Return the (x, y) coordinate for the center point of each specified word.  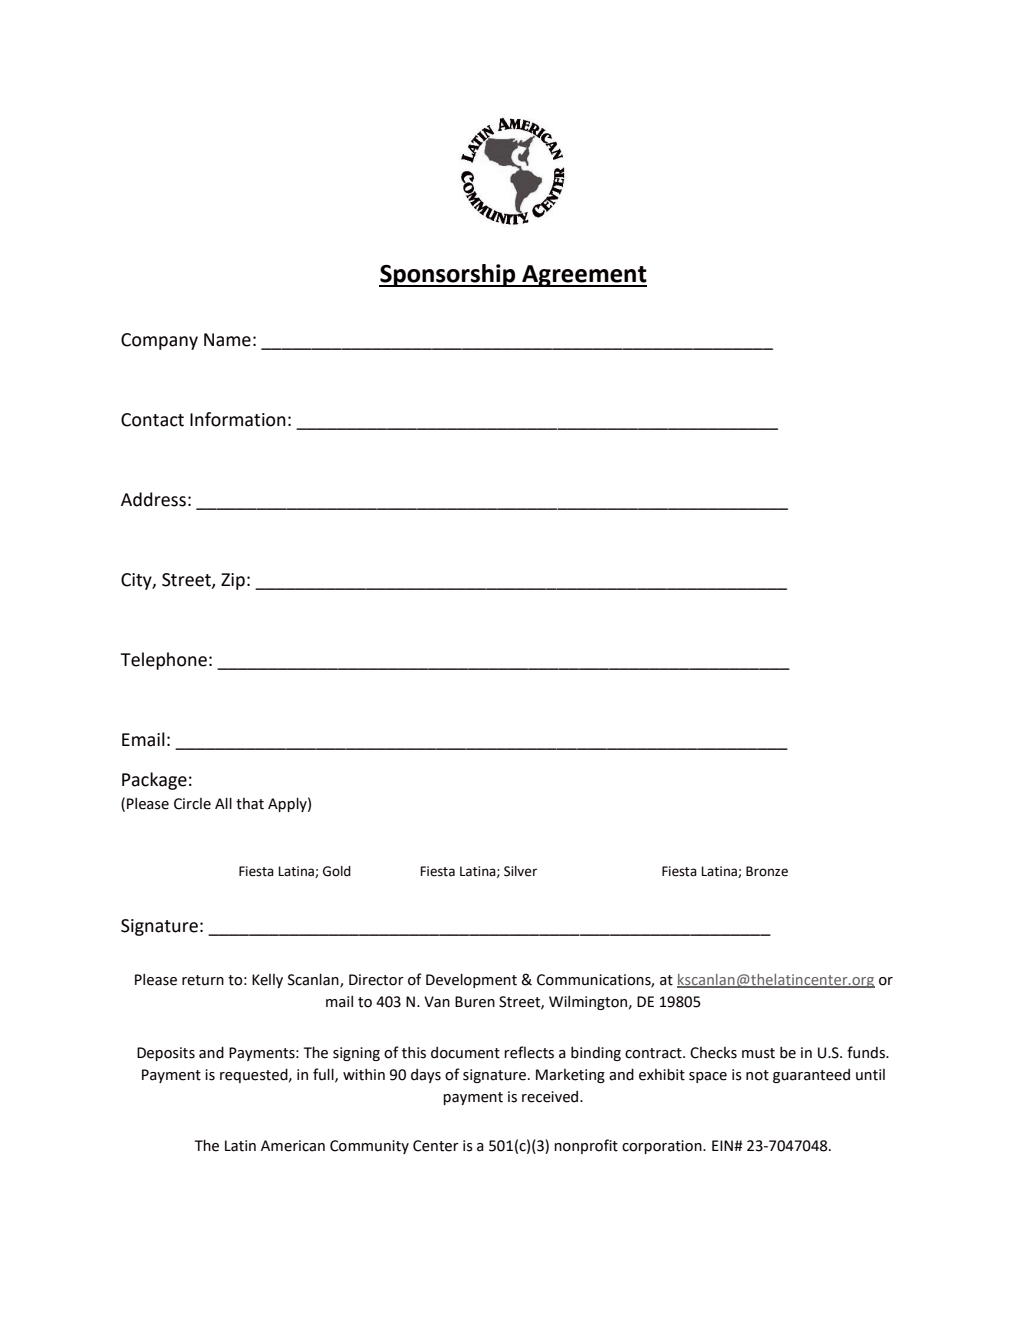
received (551, 1097)
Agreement (583, 276)
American (293, 1146)
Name (227, 340)
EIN (723, 1145)
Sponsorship (448, 275)
